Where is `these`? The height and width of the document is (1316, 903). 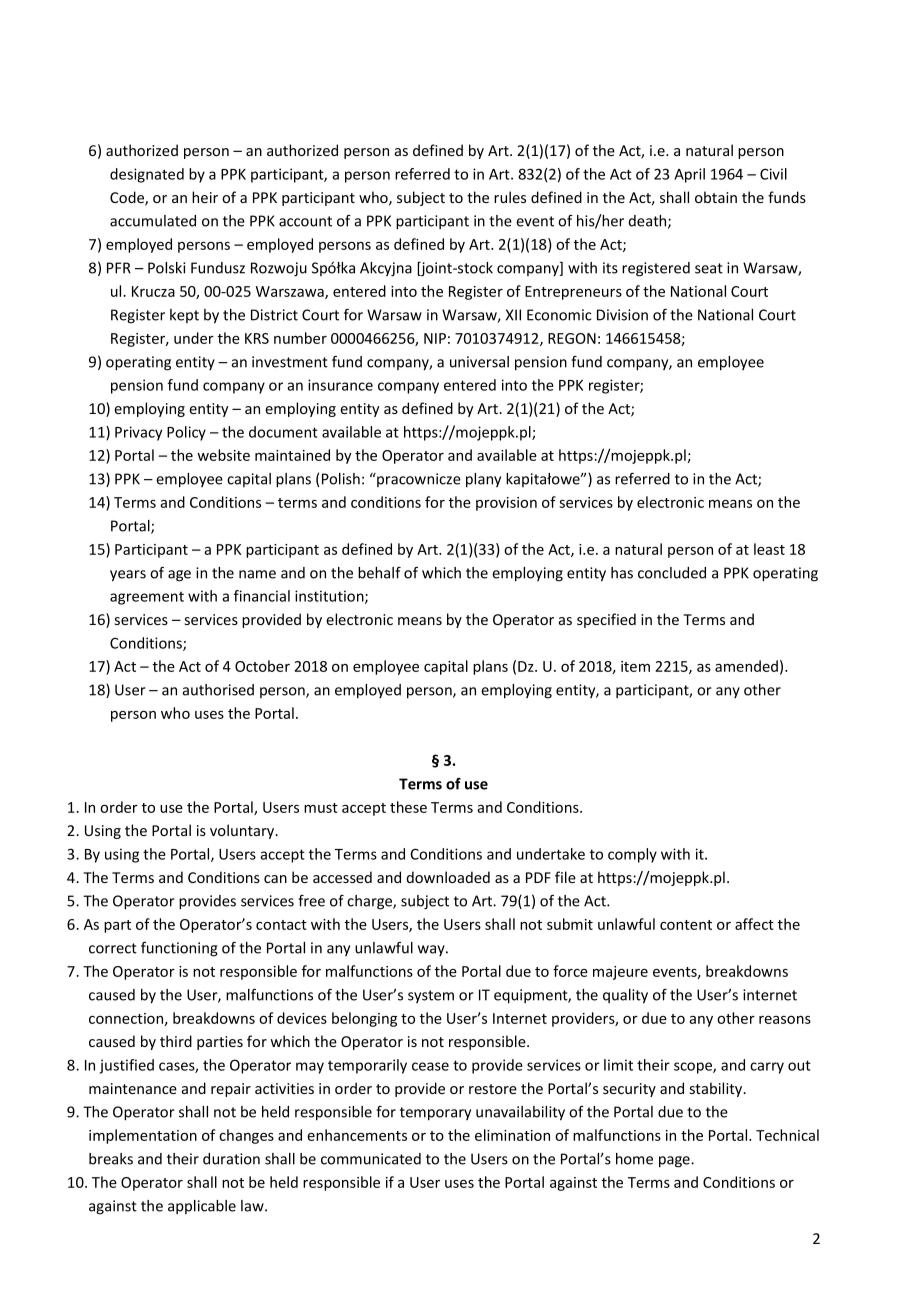
these is located at coordinates (408, 807).
